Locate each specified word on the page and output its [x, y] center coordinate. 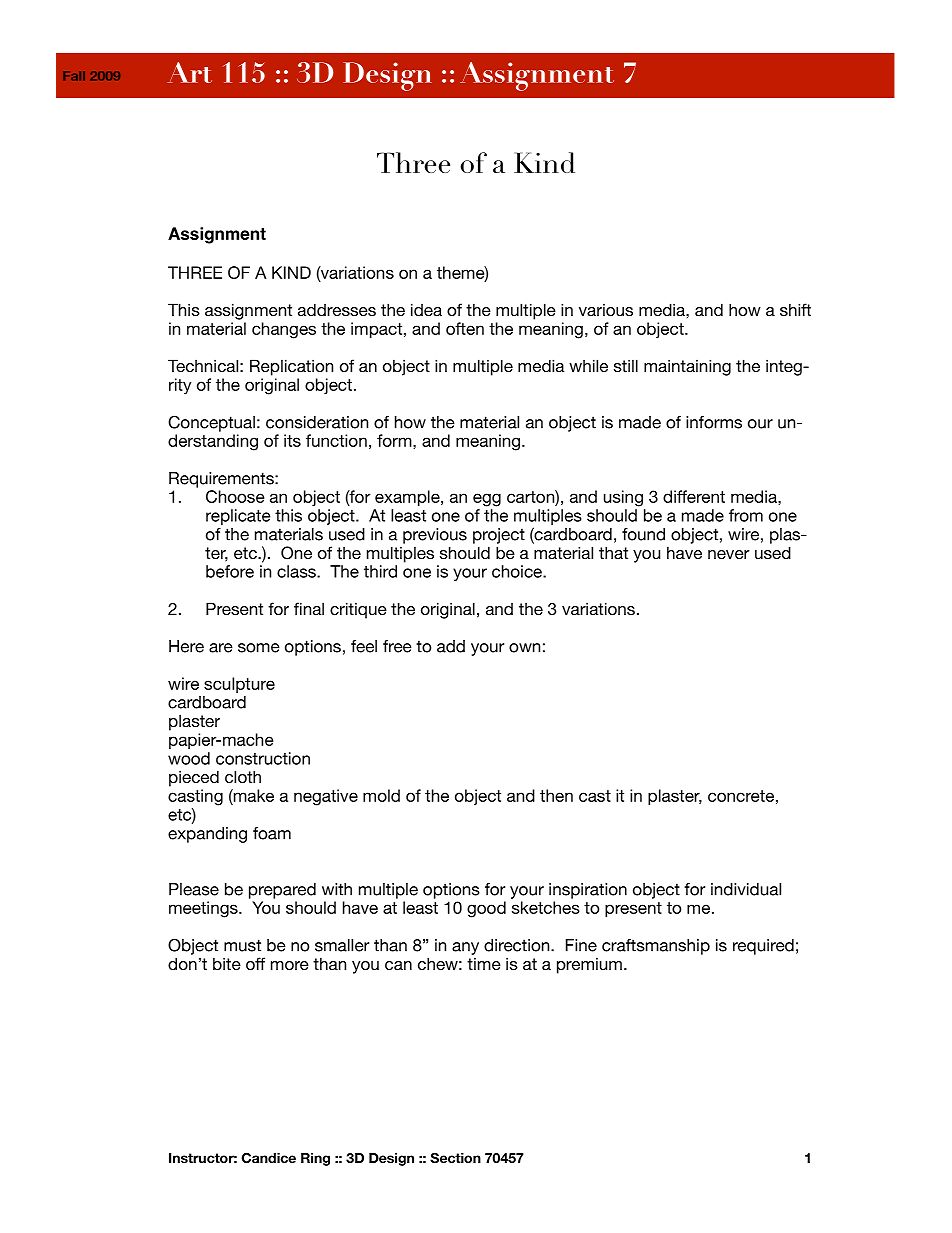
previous [435, 536]
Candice [269, 1158]
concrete [741, 796]
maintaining [687, 367]
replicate [238, 517]
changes [284, 330]
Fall [74, 76]
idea [426, 309]
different [694, 496]
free [397, 646]
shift [795, 309]
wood [189, 758]
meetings [204, 909]
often [465, 328]
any [465, 948]
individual [746, 889]
